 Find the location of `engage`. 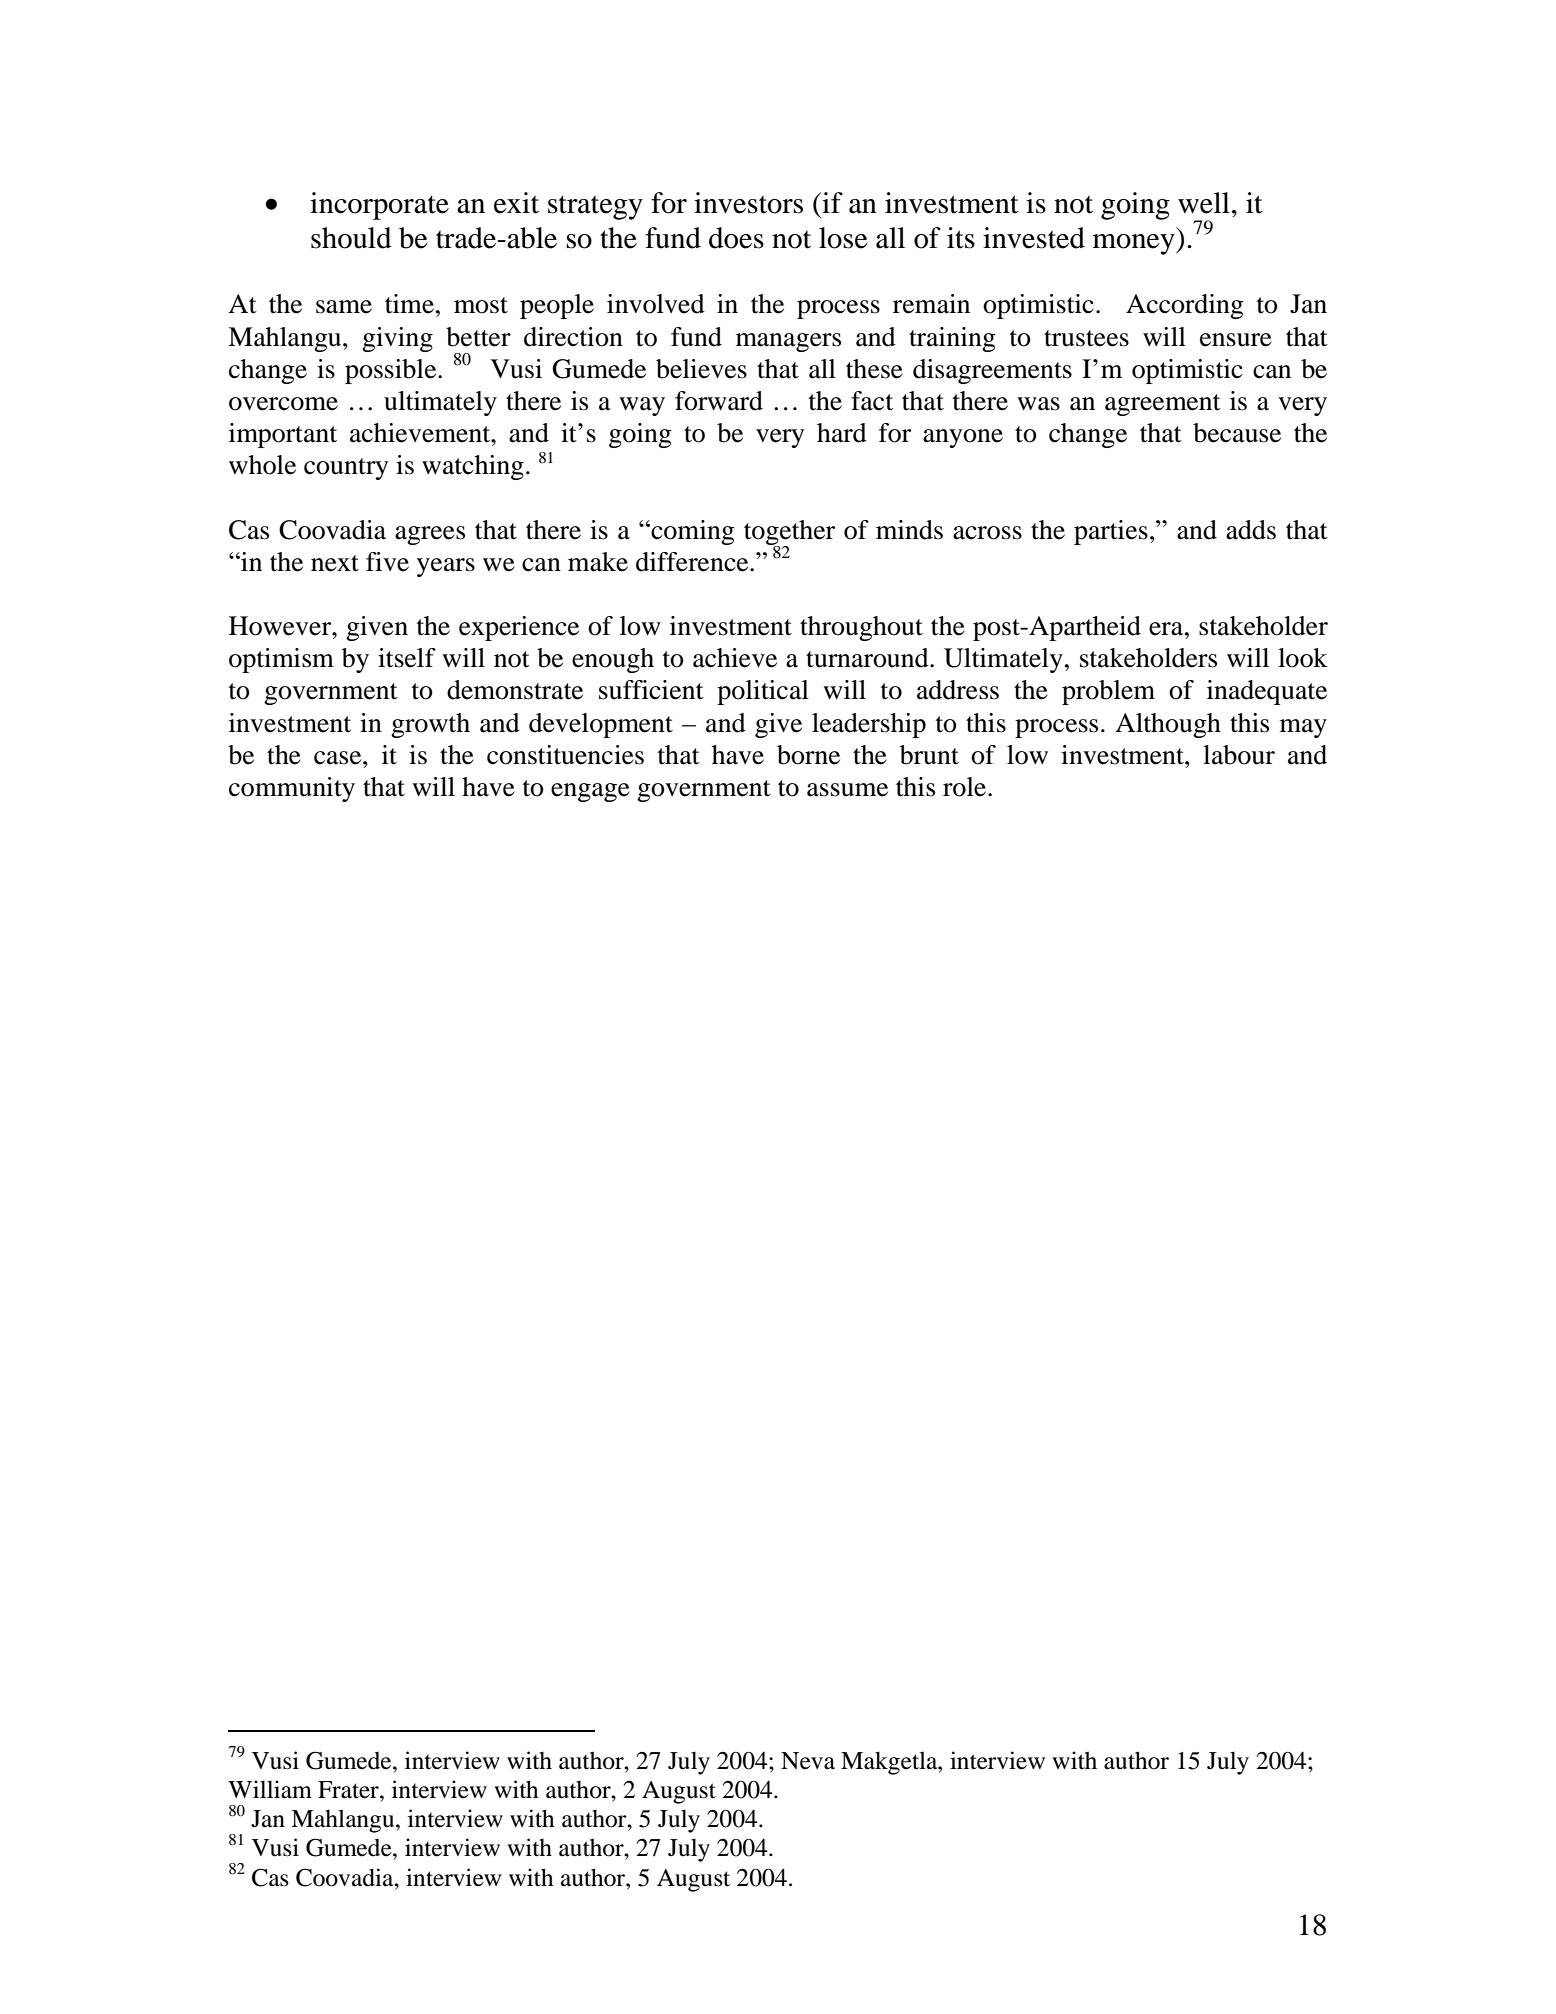

engage is located at coordinates (590, 792).
